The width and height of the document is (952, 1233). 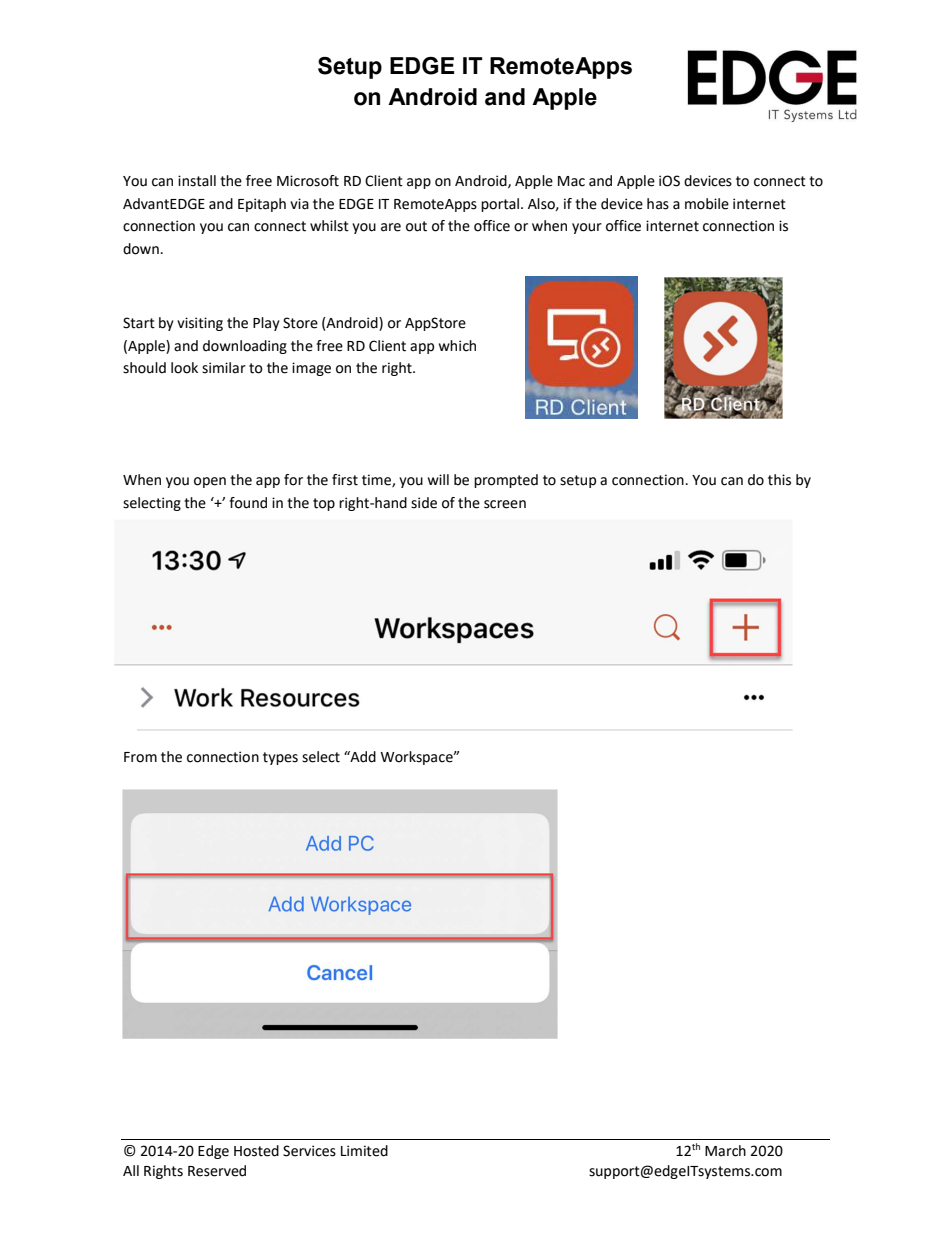 I want to click on which, so click(x=457, y=346).
